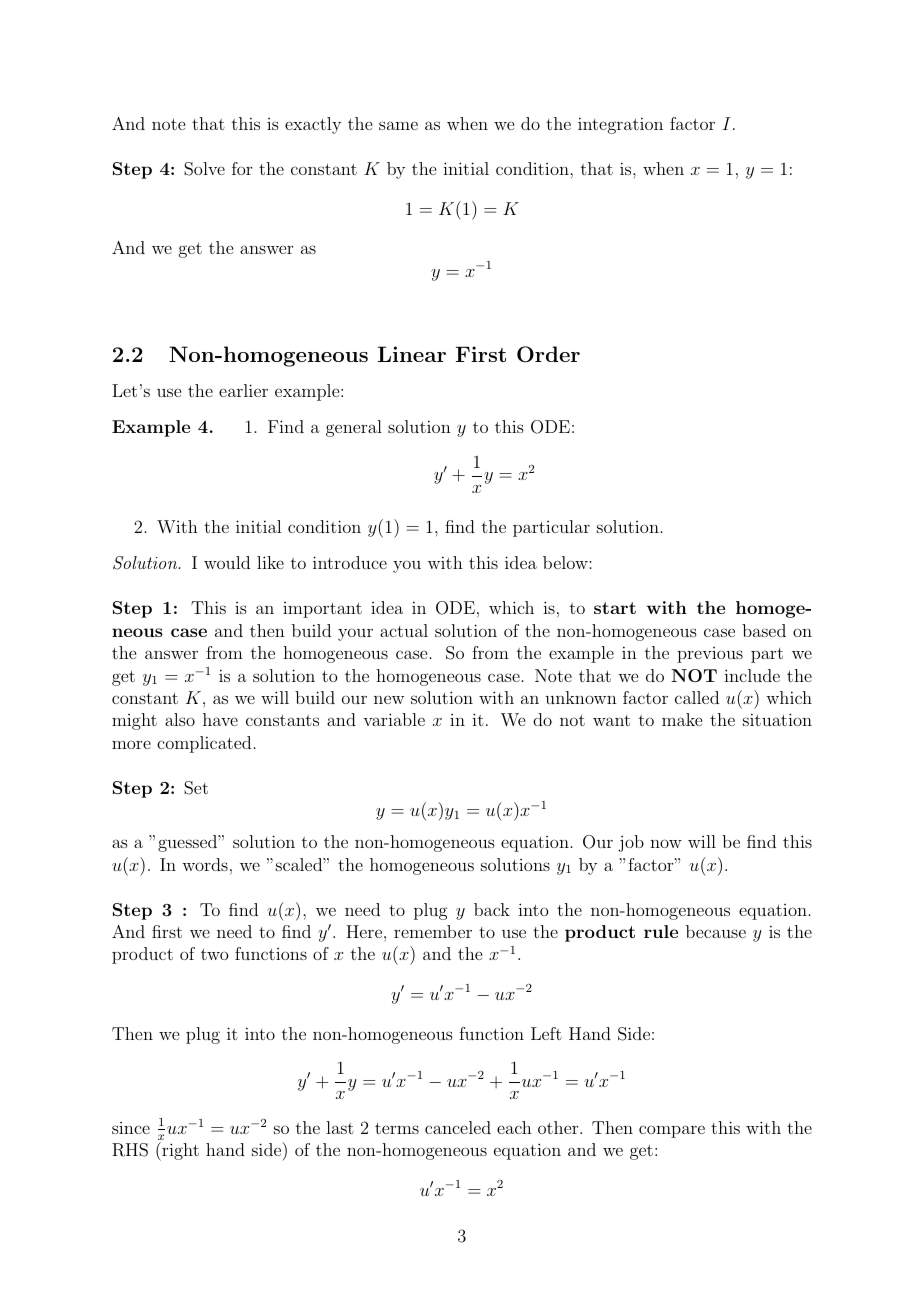 The image size is (924, 1308). I want to click on right, so click(179, 1151).
